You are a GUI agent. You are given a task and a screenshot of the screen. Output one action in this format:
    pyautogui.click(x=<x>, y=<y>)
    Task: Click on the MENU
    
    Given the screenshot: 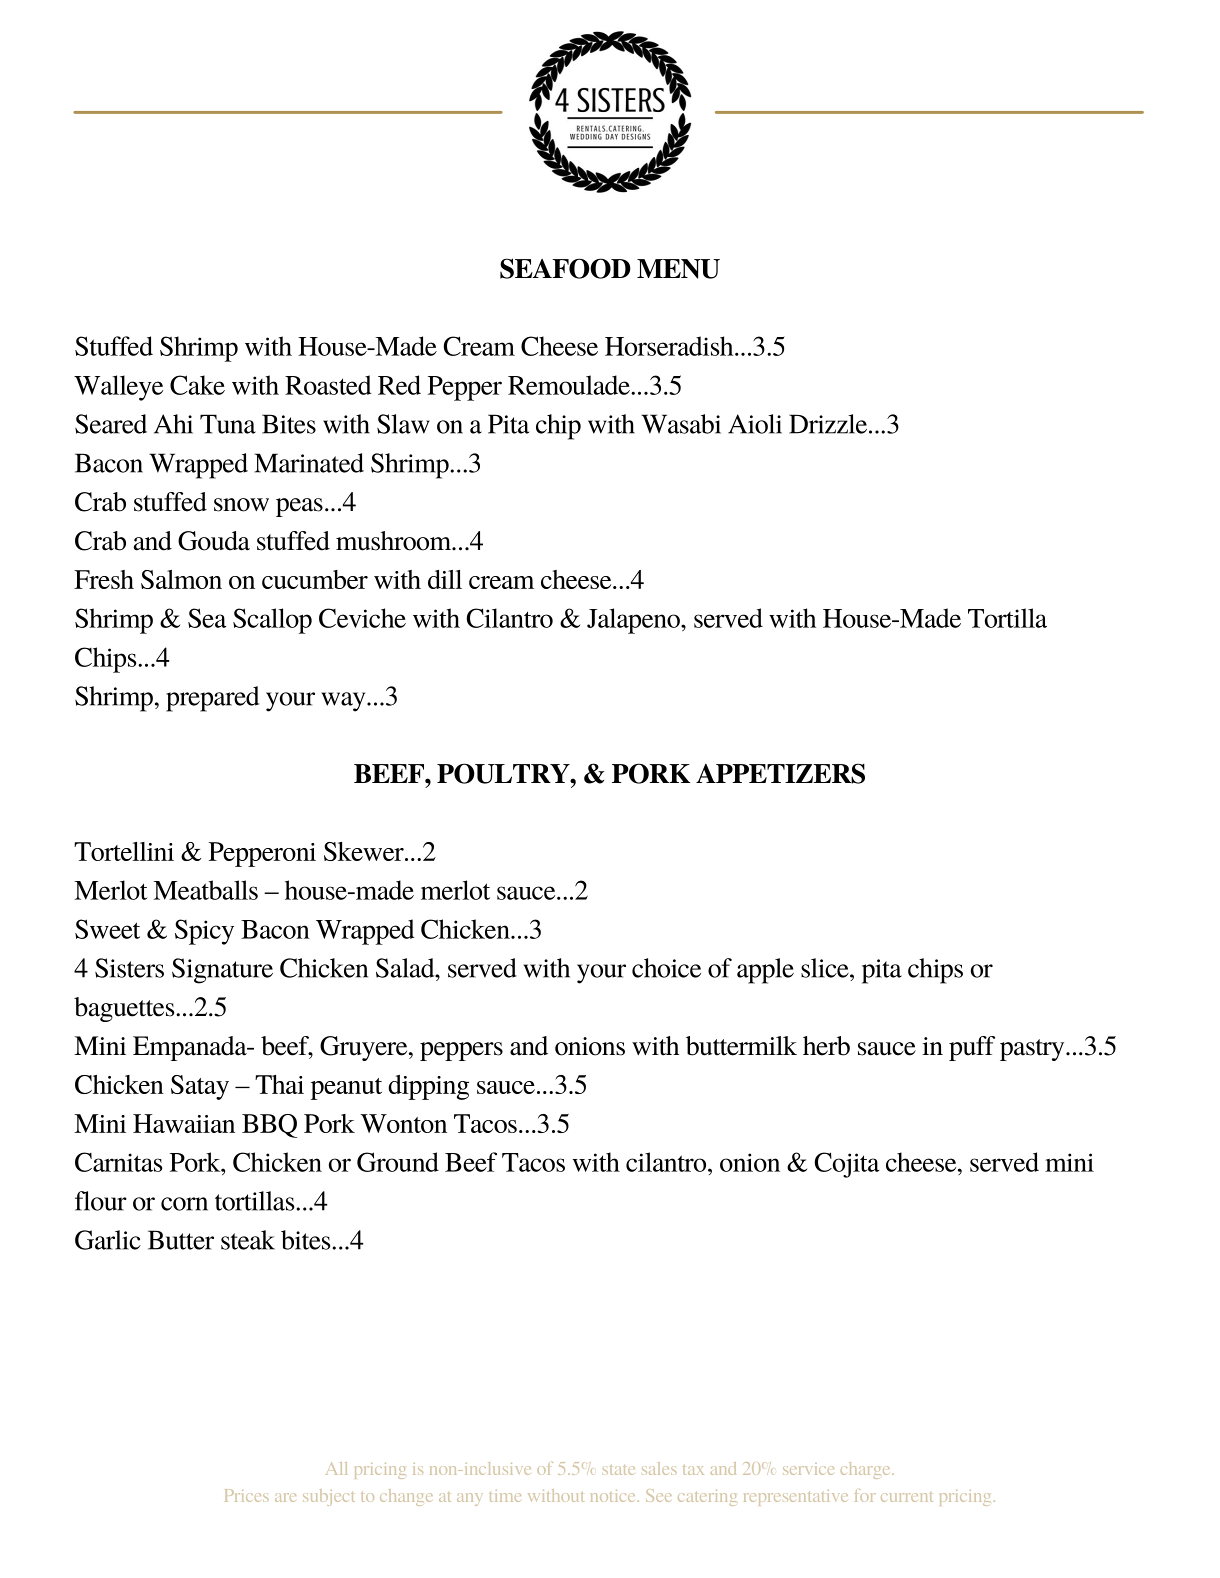 What is the action you would take?
    pyautogui.click(x=678, y=269)
